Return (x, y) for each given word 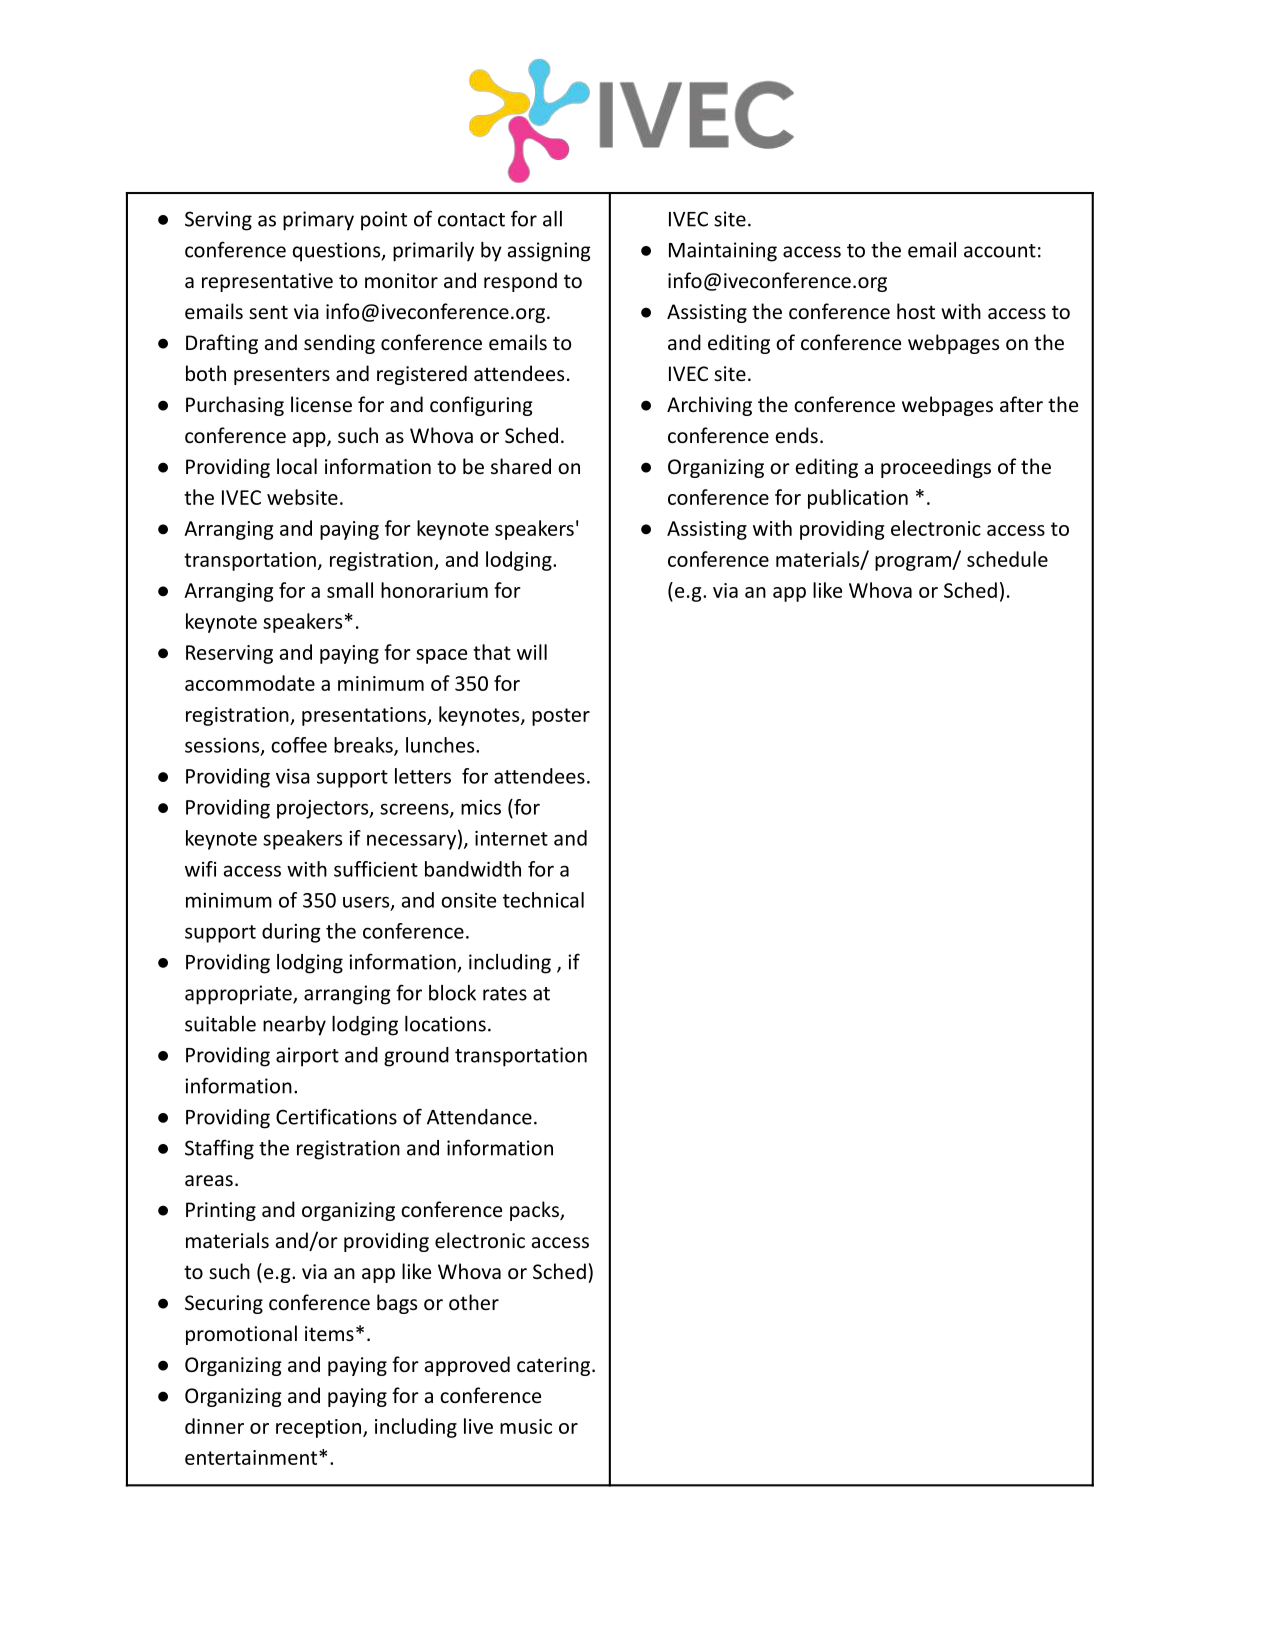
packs (535, 1211)
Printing (221, 1211)
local (297, 466)
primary (318, 221)
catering (553, 1366)
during (291, 933)
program (914, 563)
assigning (549, 252)
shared (521, 466)
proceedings (936, 468)
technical (543, 900)
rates (505, 994)
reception (320, 1428)
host (916, 311)
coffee (299, 745)
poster (561, 717)
